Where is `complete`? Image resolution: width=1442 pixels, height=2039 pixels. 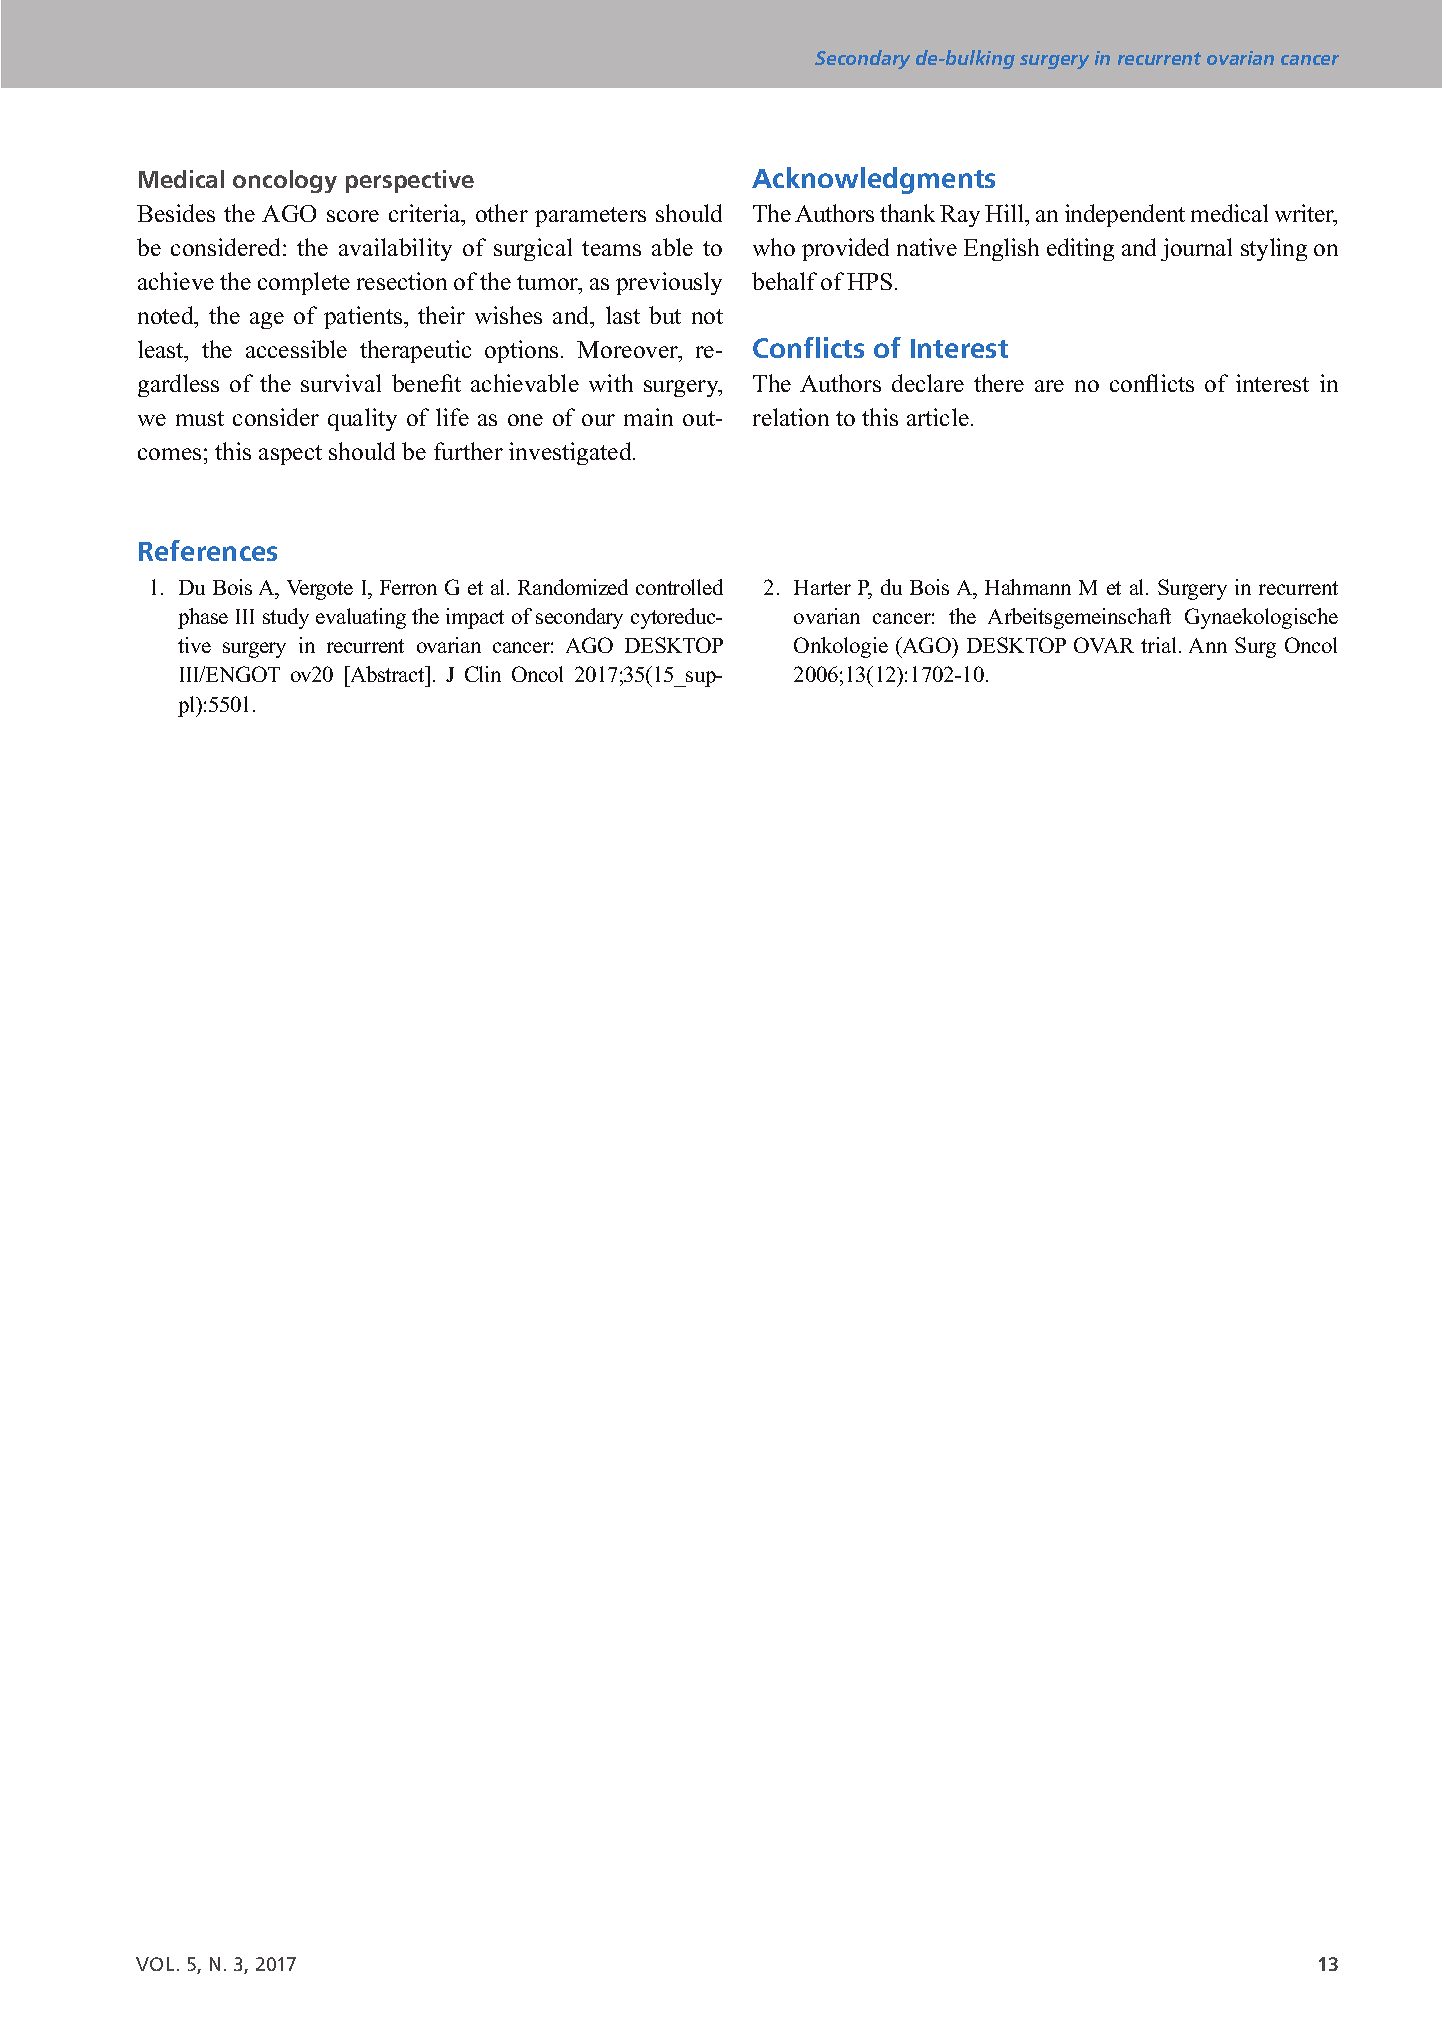
complete is located at coordinates (304, 283).
